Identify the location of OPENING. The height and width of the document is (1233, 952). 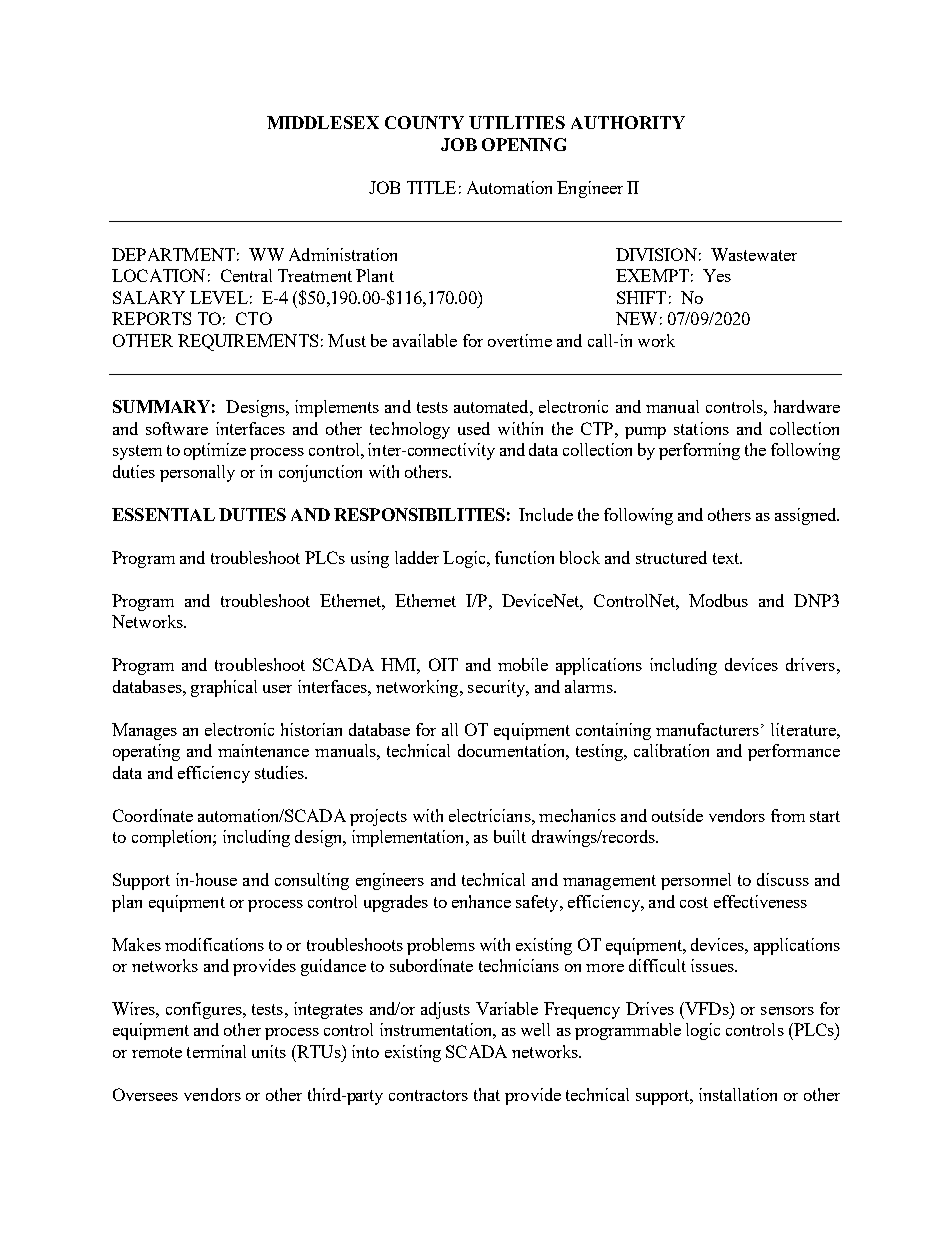
(524, 144).
